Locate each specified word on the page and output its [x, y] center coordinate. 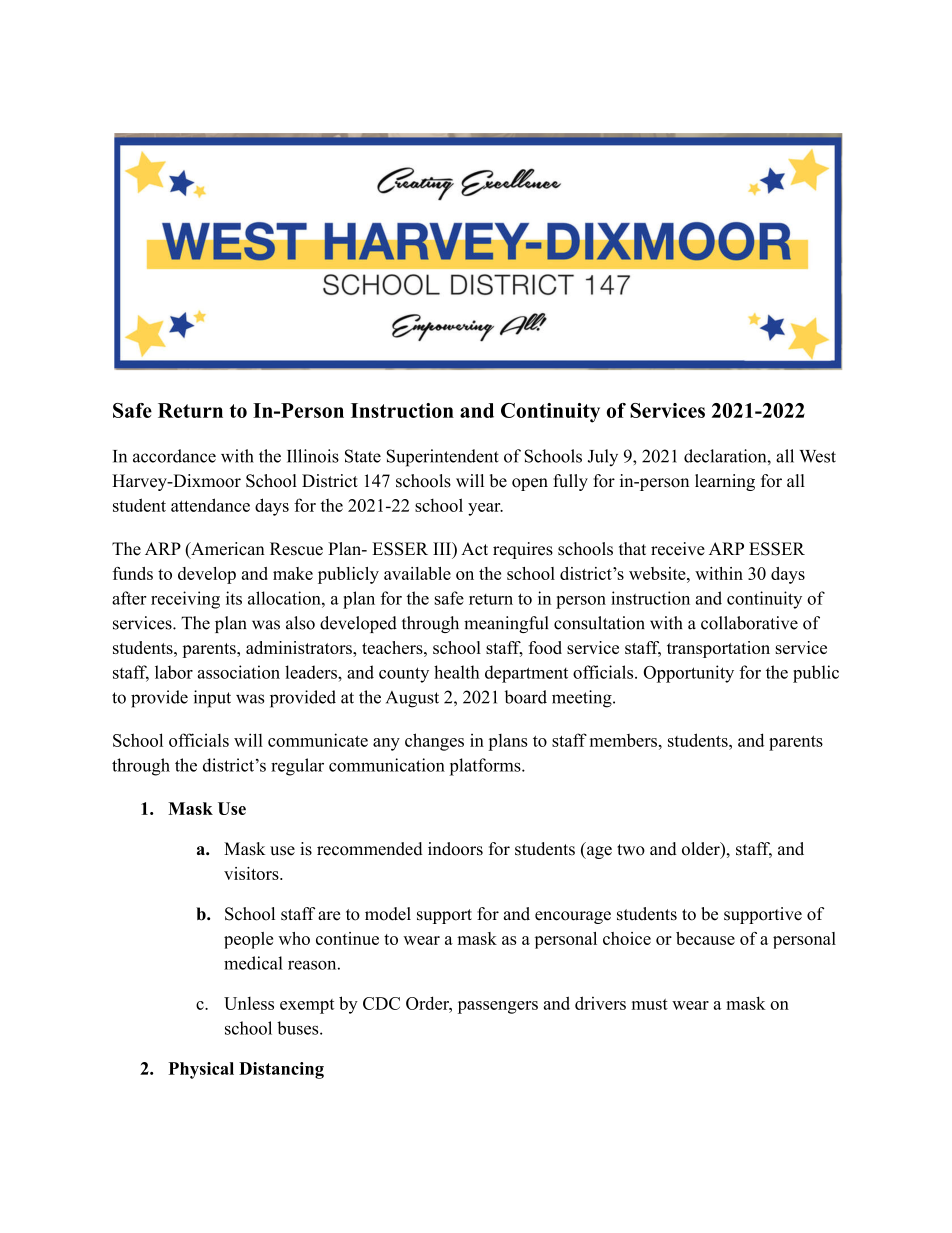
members [623, 740]
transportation [718, 649]
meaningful [506, 624]
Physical [201, 1070]
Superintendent [443, 458]
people [248, 940]
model [388, 914]
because [705, 938]
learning [725, 482]
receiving [185, 600]
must [650, 1004]
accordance [174, 456]
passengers [498, 1007]
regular [297, 767]
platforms [486, 767]
